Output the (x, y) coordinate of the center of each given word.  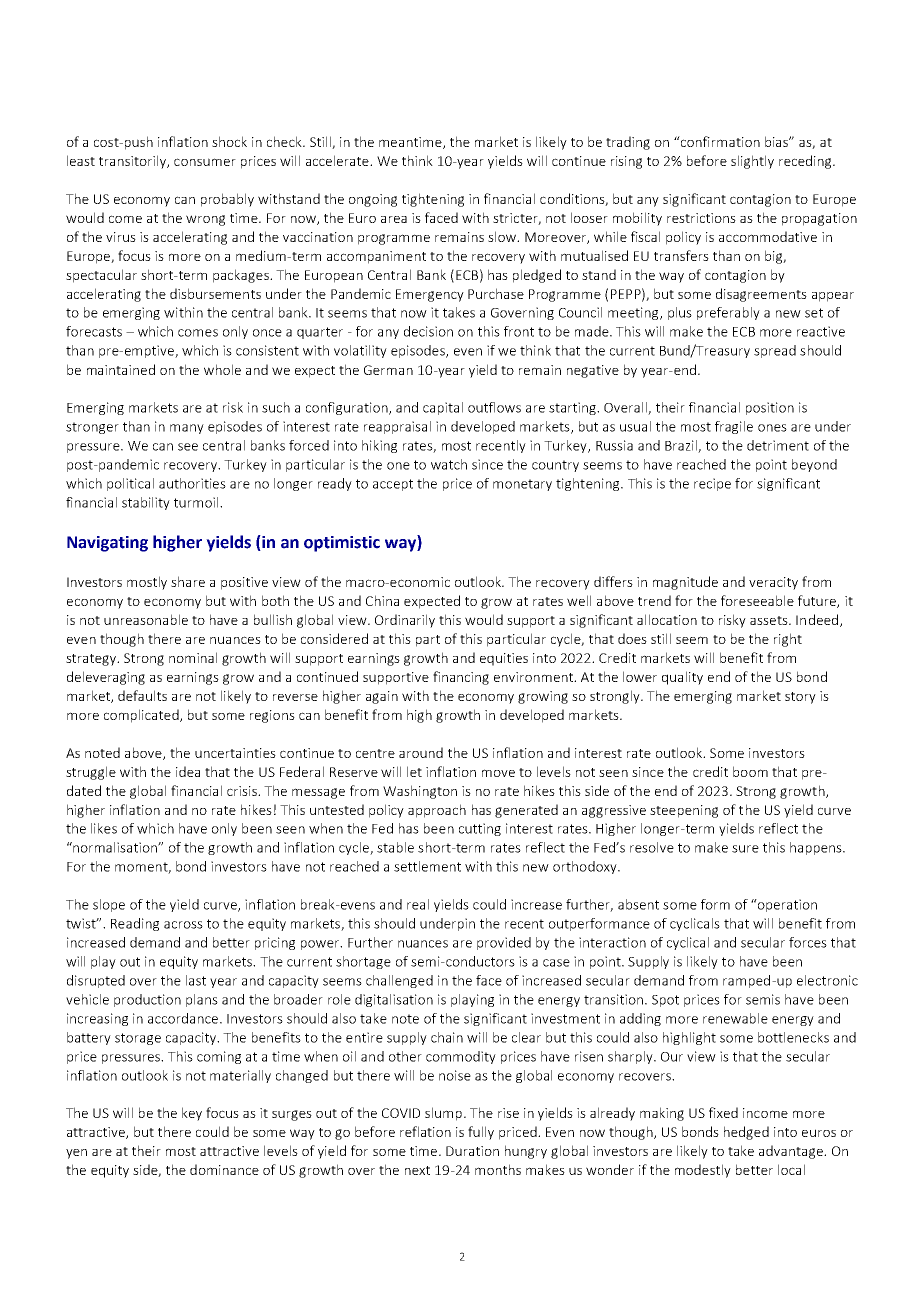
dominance (224, 1169)
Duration (472, 1151)
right (788, 640)
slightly (752, 162)
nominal (193, 657)
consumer (205, 162)
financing (461, 678)
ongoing (373, 200)
